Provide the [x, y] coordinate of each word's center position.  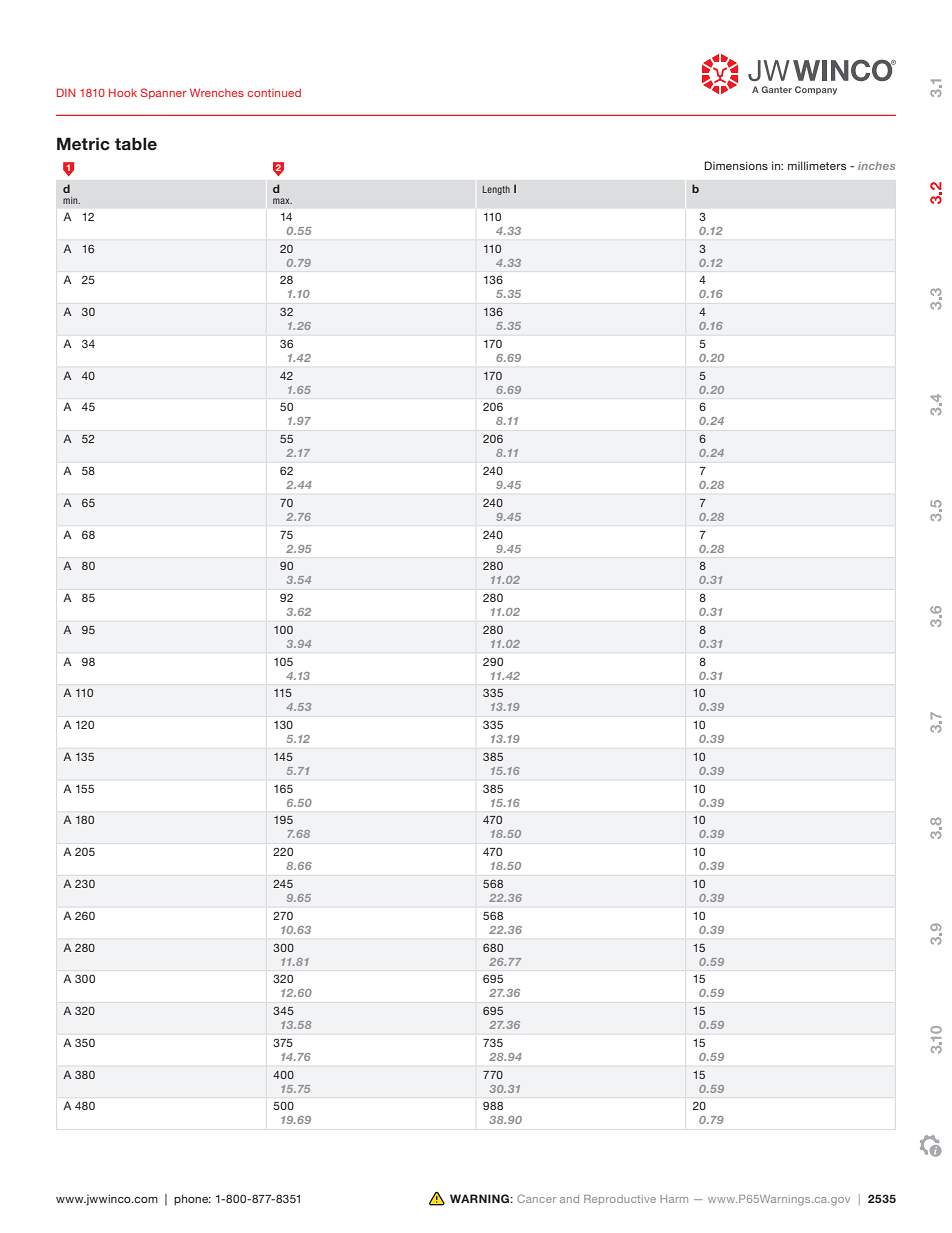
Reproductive [620, 1200]
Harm [674, 1199]
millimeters [817, 165]
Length [496, 190]
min [71, 200]
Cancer [536, 1198]
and [569, 1199]
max [282, 201]
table [136, 144]
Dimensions [736, 165]
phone [192, 1200]
